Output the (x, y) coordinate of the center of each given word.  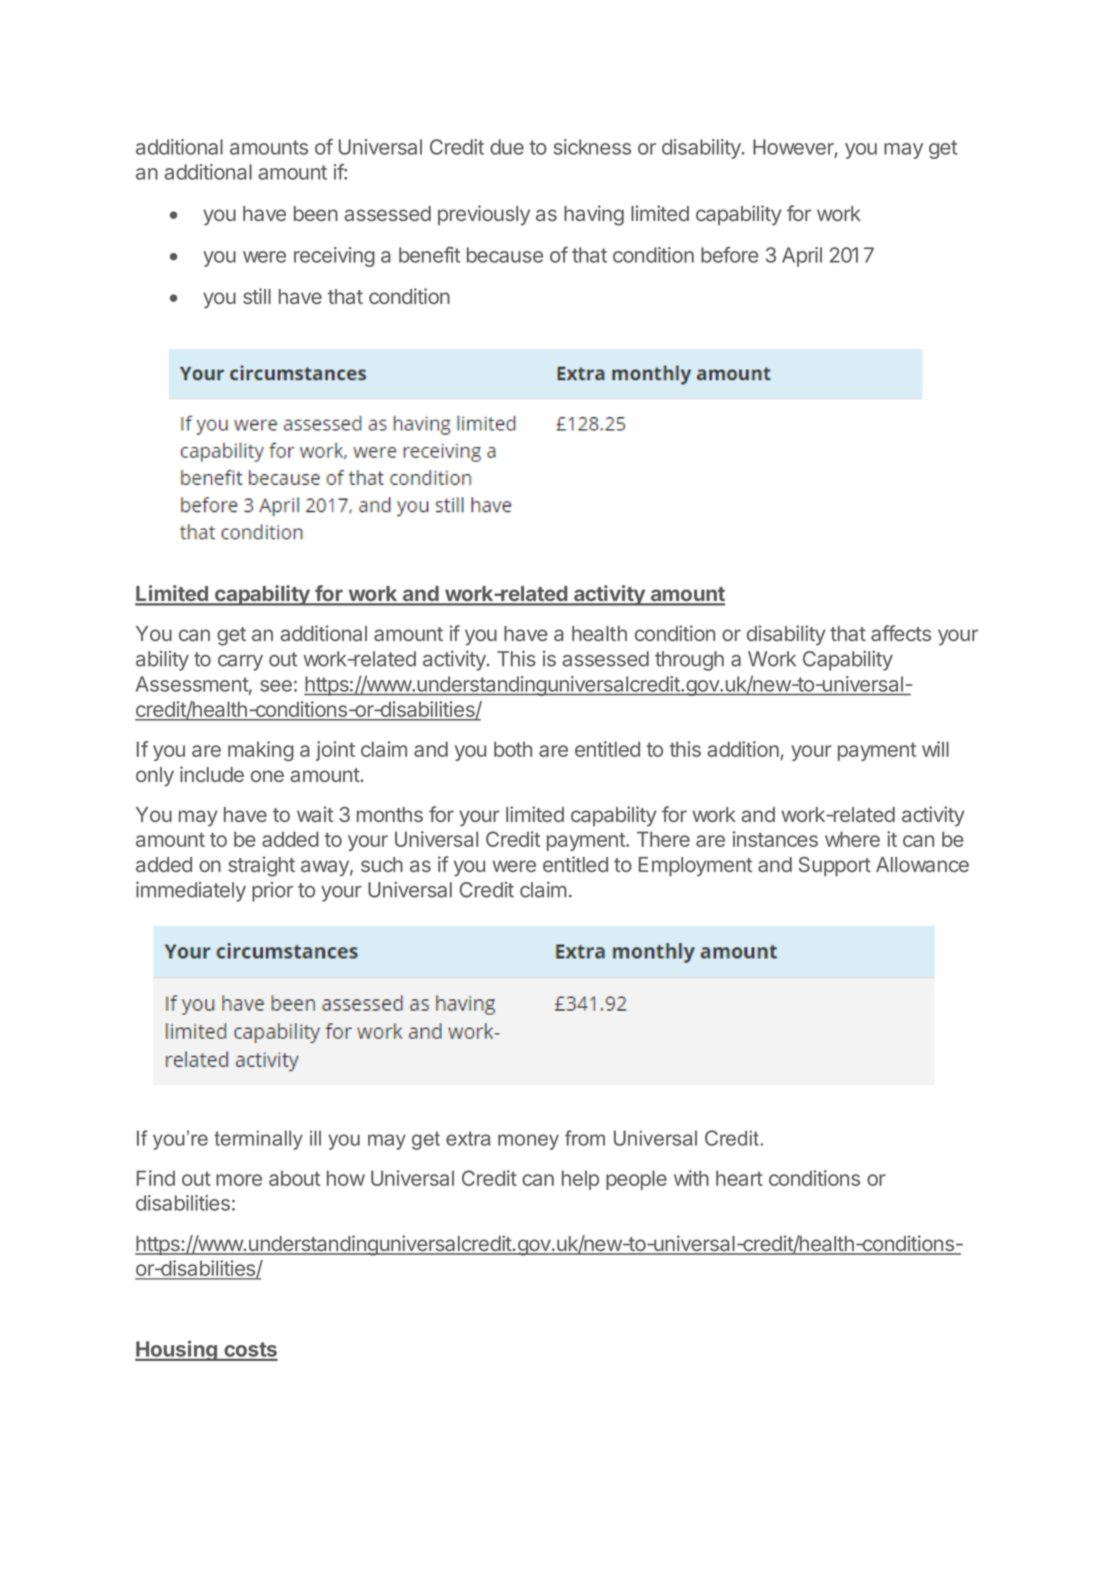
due (507, 147)
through (689, 661)
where (852, 839)
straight (261, 866)
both (513, 749)
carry (240, 663)
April (802, 257)
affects (901, 633)
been (316, 213)
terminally (258, 1140)
